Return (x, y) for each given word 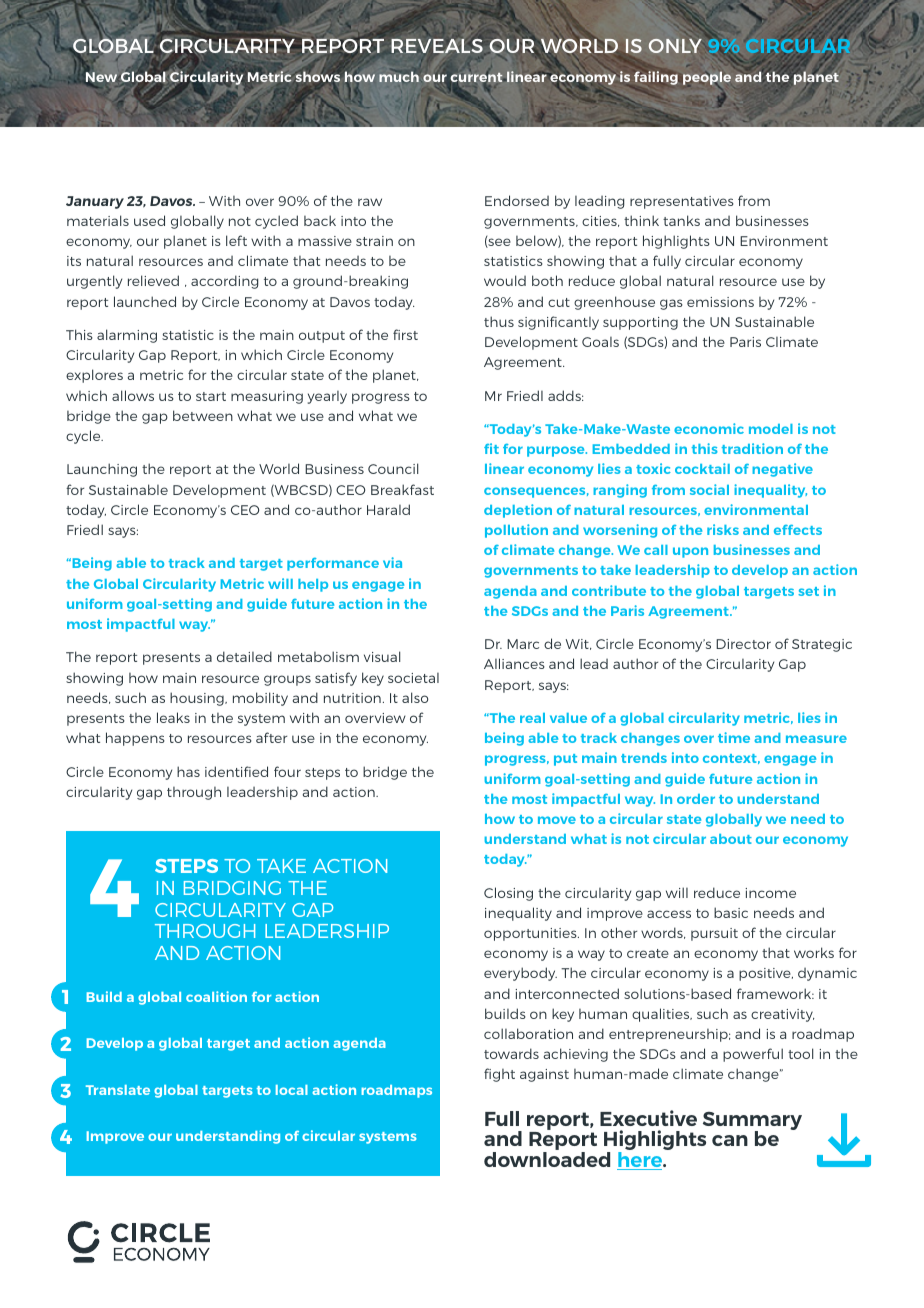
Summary (752, 1122)
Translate (118, 1090)
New (101, 78)
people (707, 79)
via (392, 562)
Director (743, 644)
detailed (244, 656)
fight (499, 1075)
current (476, 78)
